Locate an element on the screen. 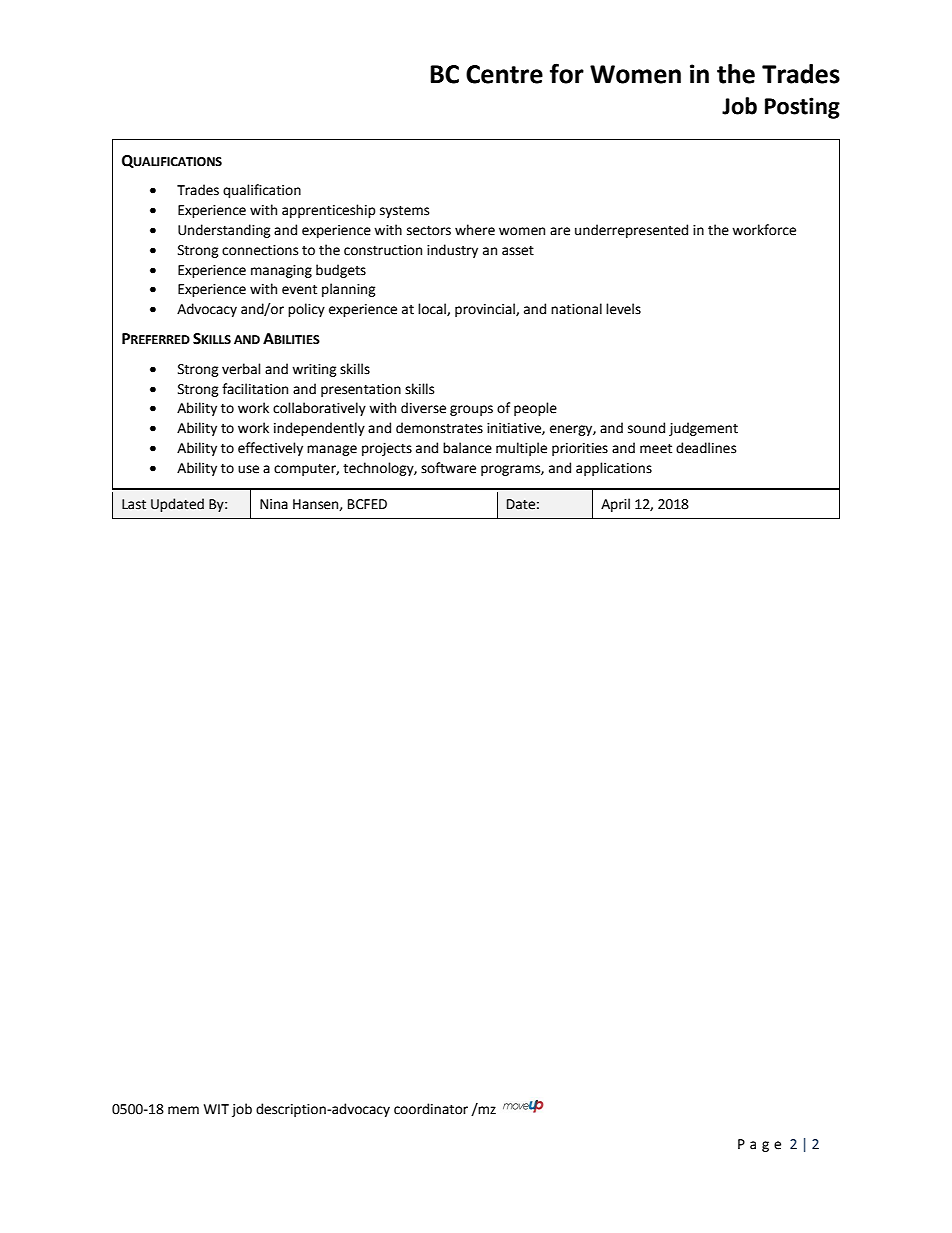 The image size is (952, 1233). Centre is located at coordinates (504, 74).
